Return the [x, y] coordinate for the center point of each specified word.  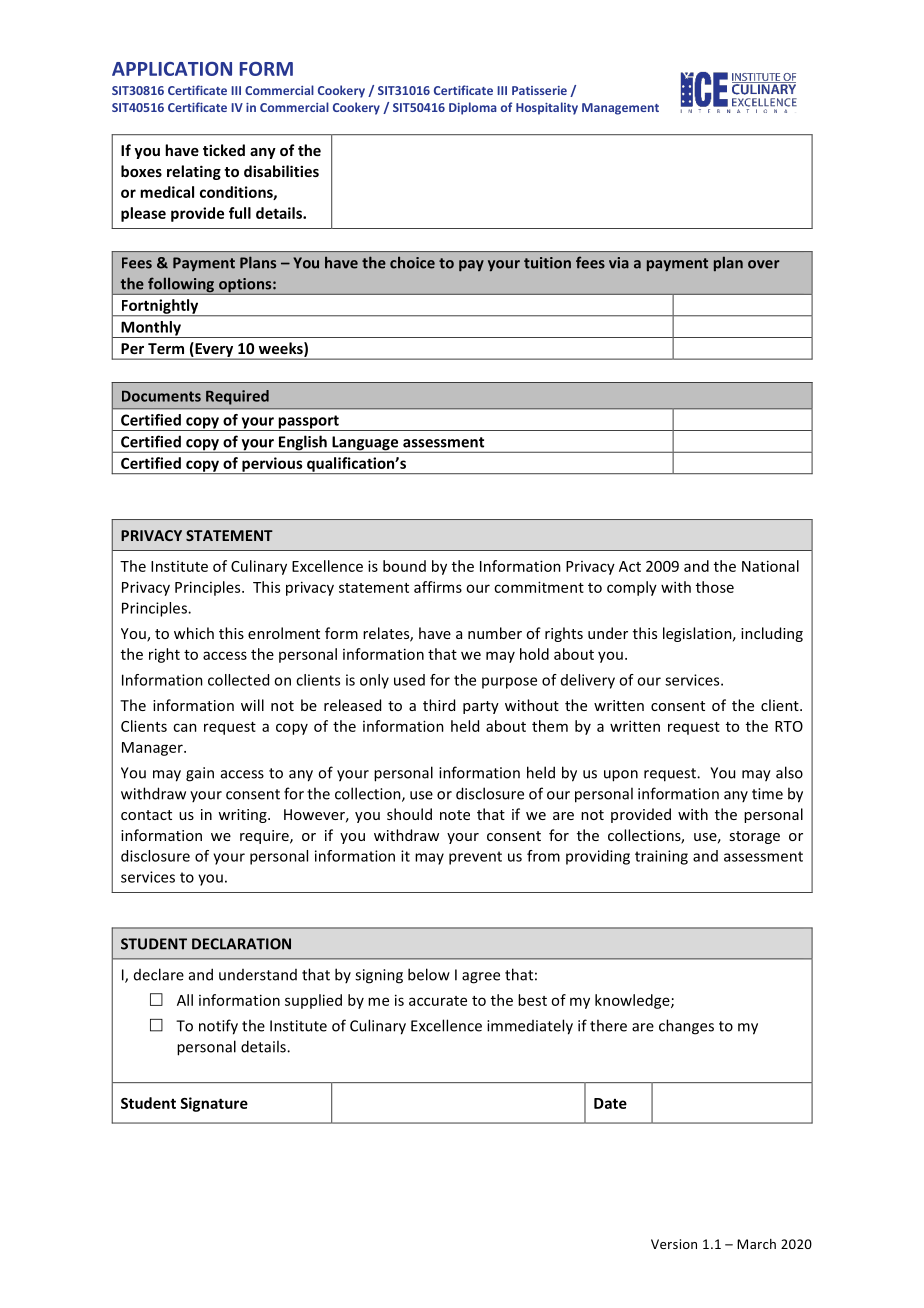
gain [200, 774]
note [455, 815]
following [181, 286]
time [767, 794]
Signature [214, 1104]
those [715, 587]
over [764, 264]
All [185, 1000]
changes [686, 1027]
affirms [438, 587]
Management [620, 109]
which [194, 633]
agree [481, 978]
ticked [224, 150]
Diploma [473, 108]
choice [412, 262]
